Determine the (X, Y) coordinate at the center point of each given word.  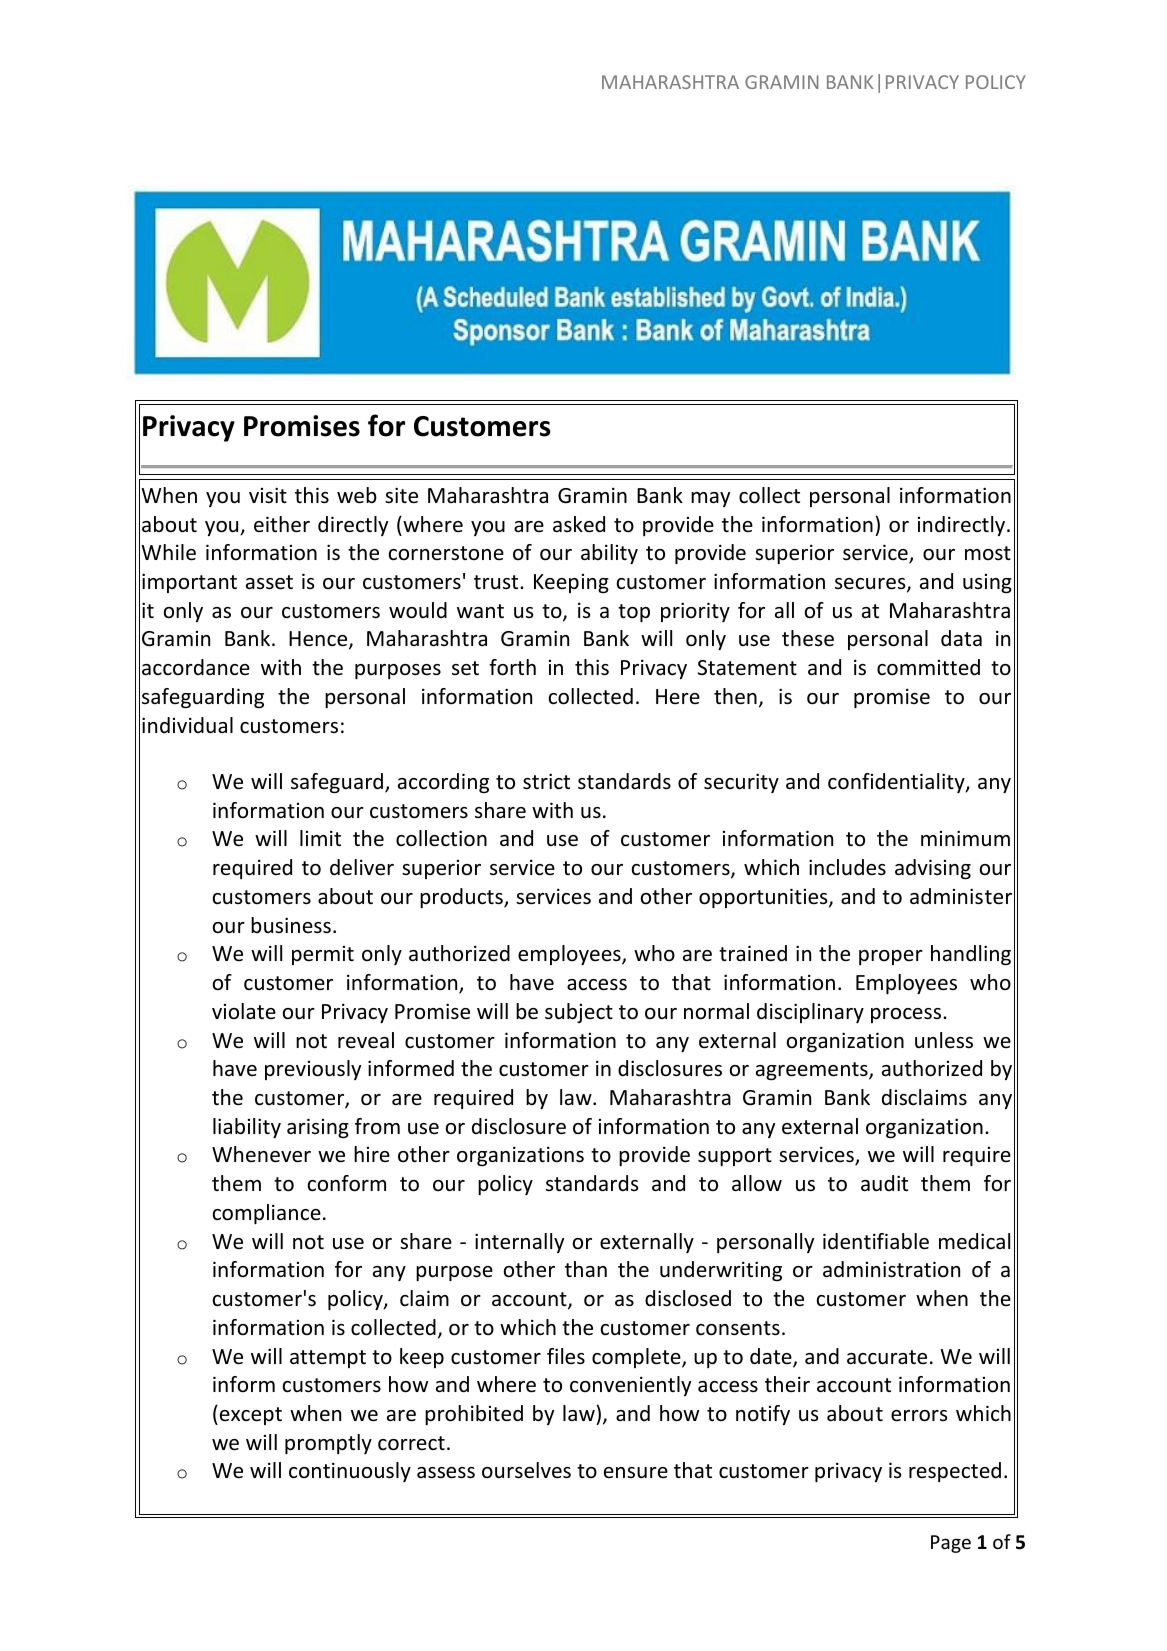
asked (579, 524)
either (282, 524)
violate (244, 1011)
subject (579, 1013)
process (907, 1015)
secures (871, 585)
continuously (350, 1472)
